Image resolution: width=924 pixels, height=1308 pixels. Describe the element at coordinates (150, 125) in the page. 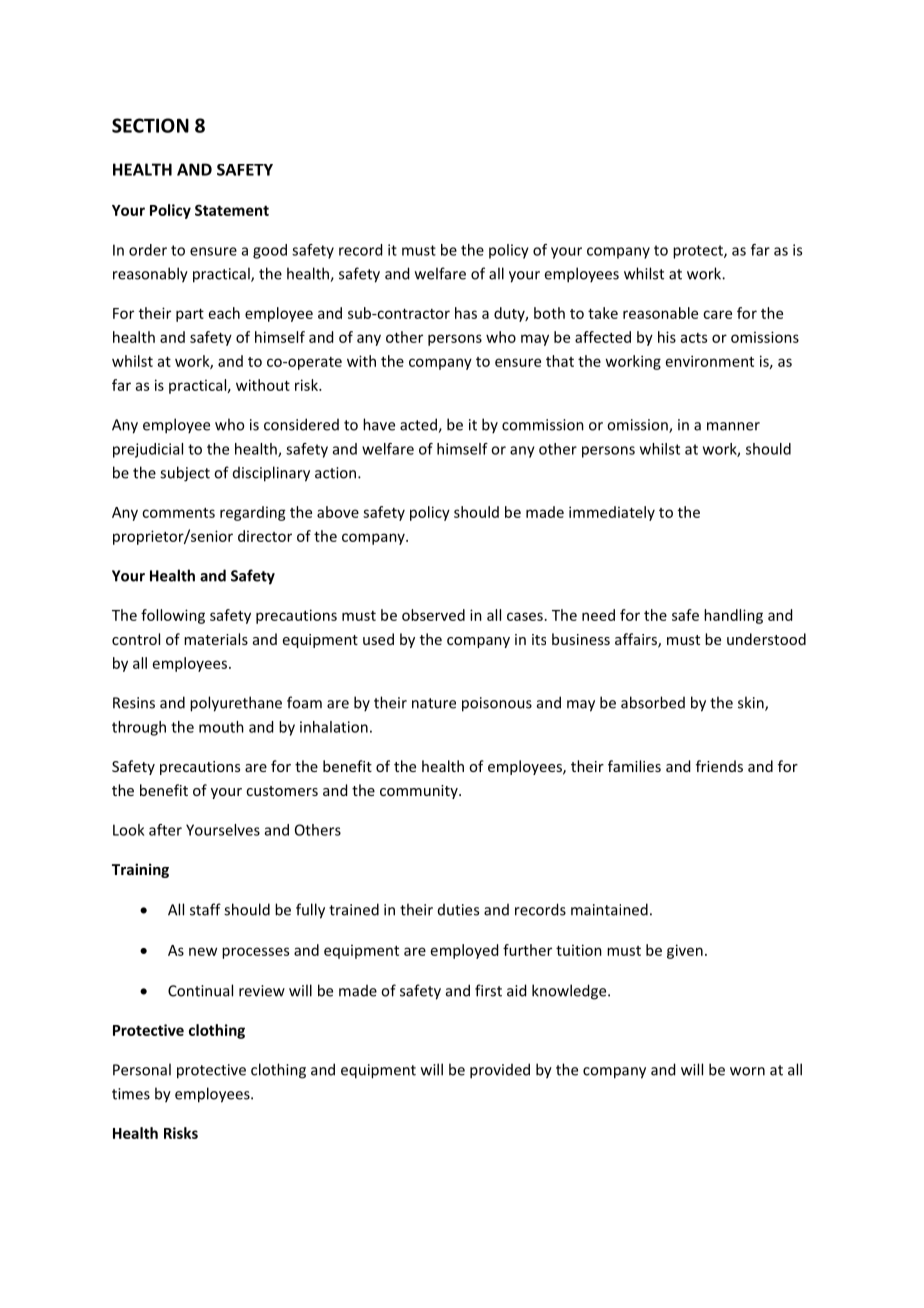

I see `SECTION` at that location.
